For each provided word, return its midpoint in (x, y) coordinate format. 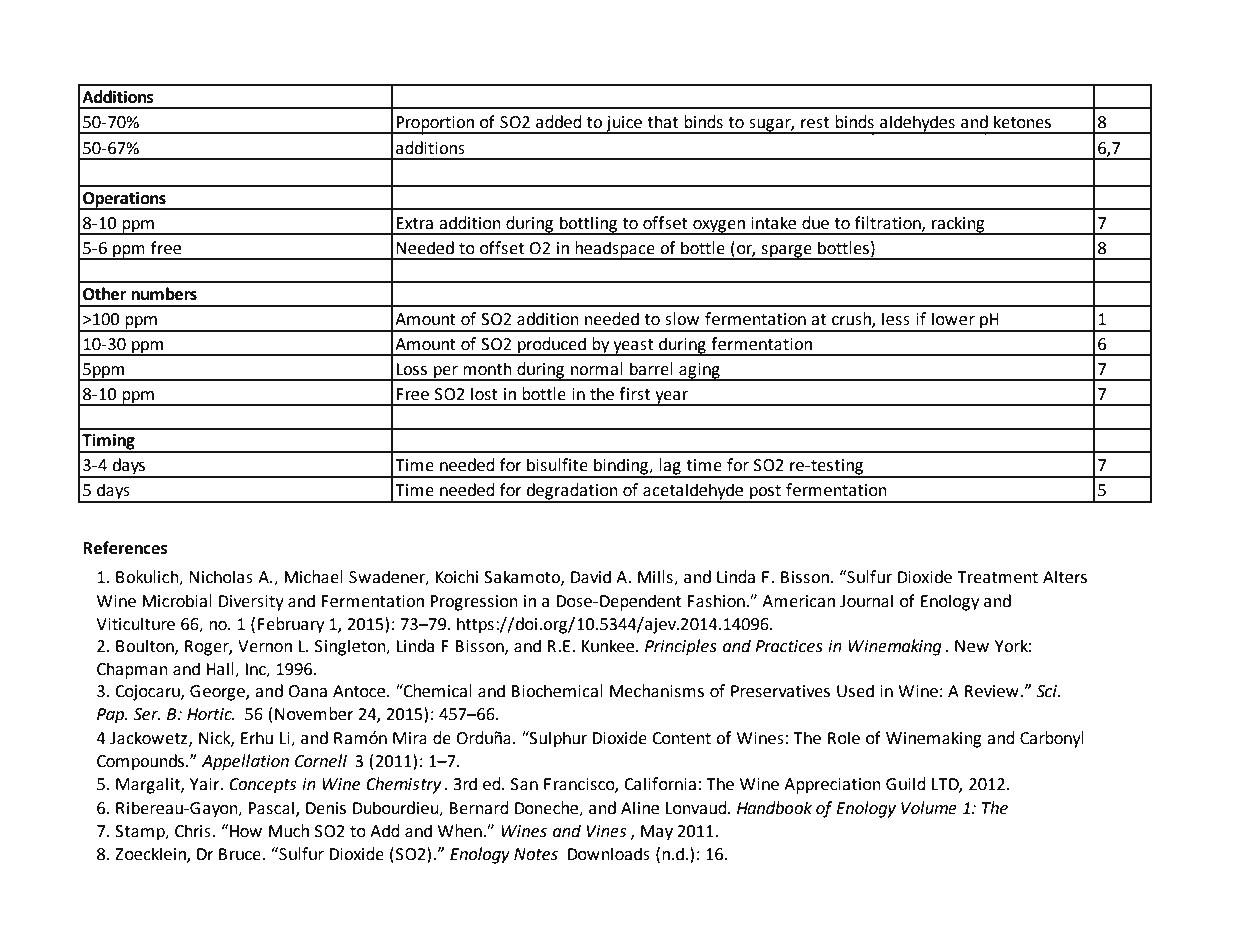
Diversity (251, 603)
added (559, 122)
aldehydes (917, 124)
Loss (411, 369)
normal (597, 369)
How (245, 831)
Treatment (997, 577)
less (896, 319)
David (591, 577)
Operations (124, 200)
